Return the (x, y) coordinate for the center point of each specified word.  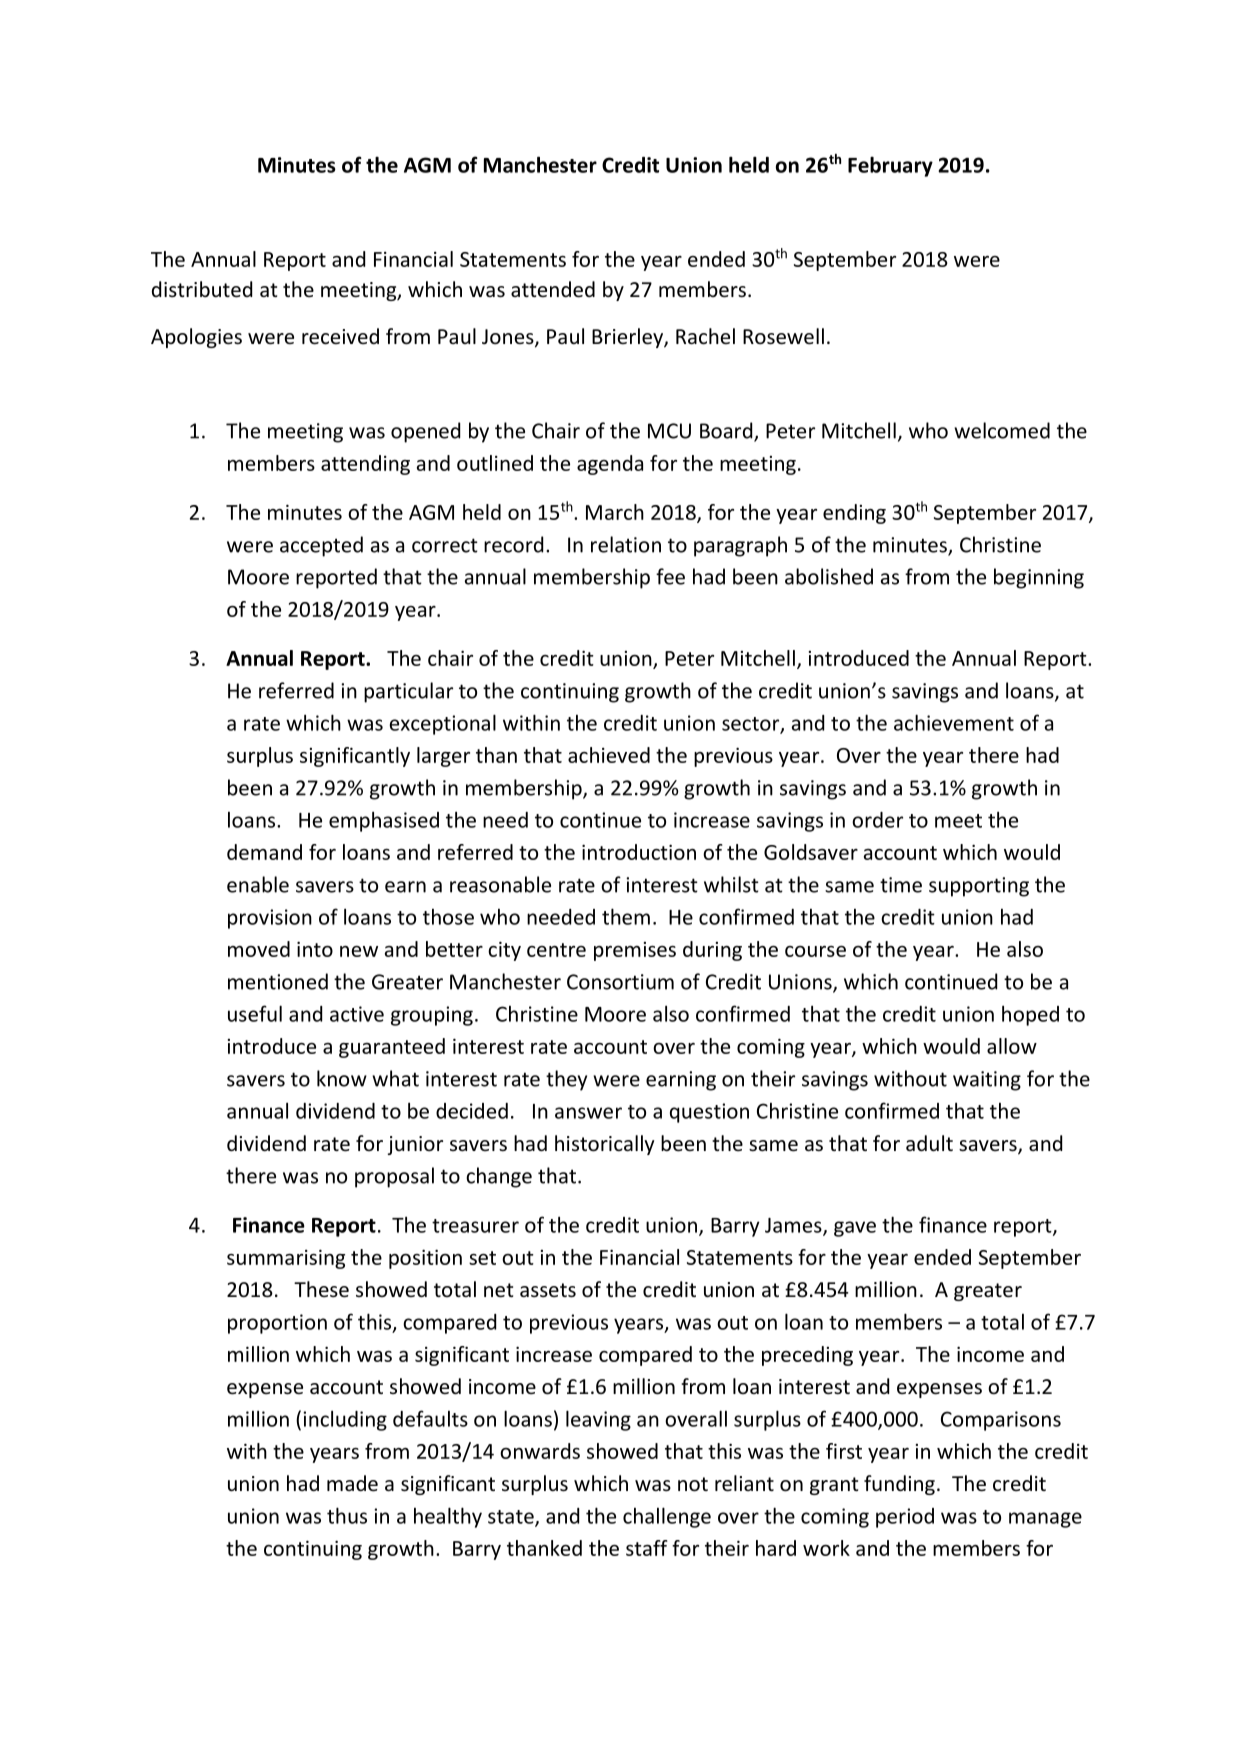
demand (264, 852)
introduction (639, 852)
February (890, 166)
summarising (286, 1259)
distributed (202, 289)
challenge (667, 1517)
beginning (1039, 578)
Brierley (628, 338)
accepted (321, 546)
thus (347, 1515)
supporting (979, 887)
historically (604, 1145)
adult (929, 1143)
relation (626, 544)
